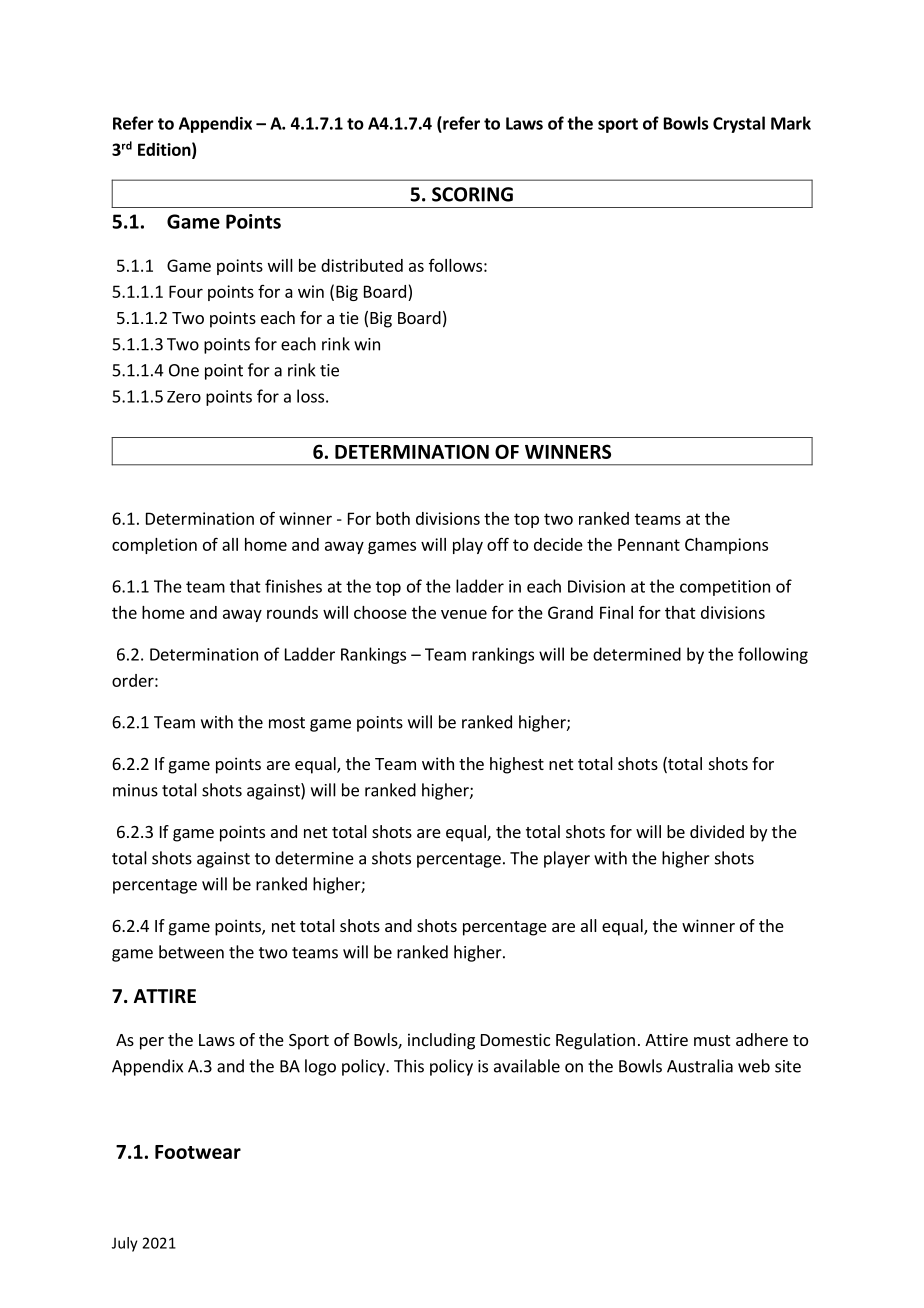 Image resolution: width=924 pixels, height=1308 pixels. Describe the element at coordinates (287, 723) in the screenshot. I see `most` at that location.
